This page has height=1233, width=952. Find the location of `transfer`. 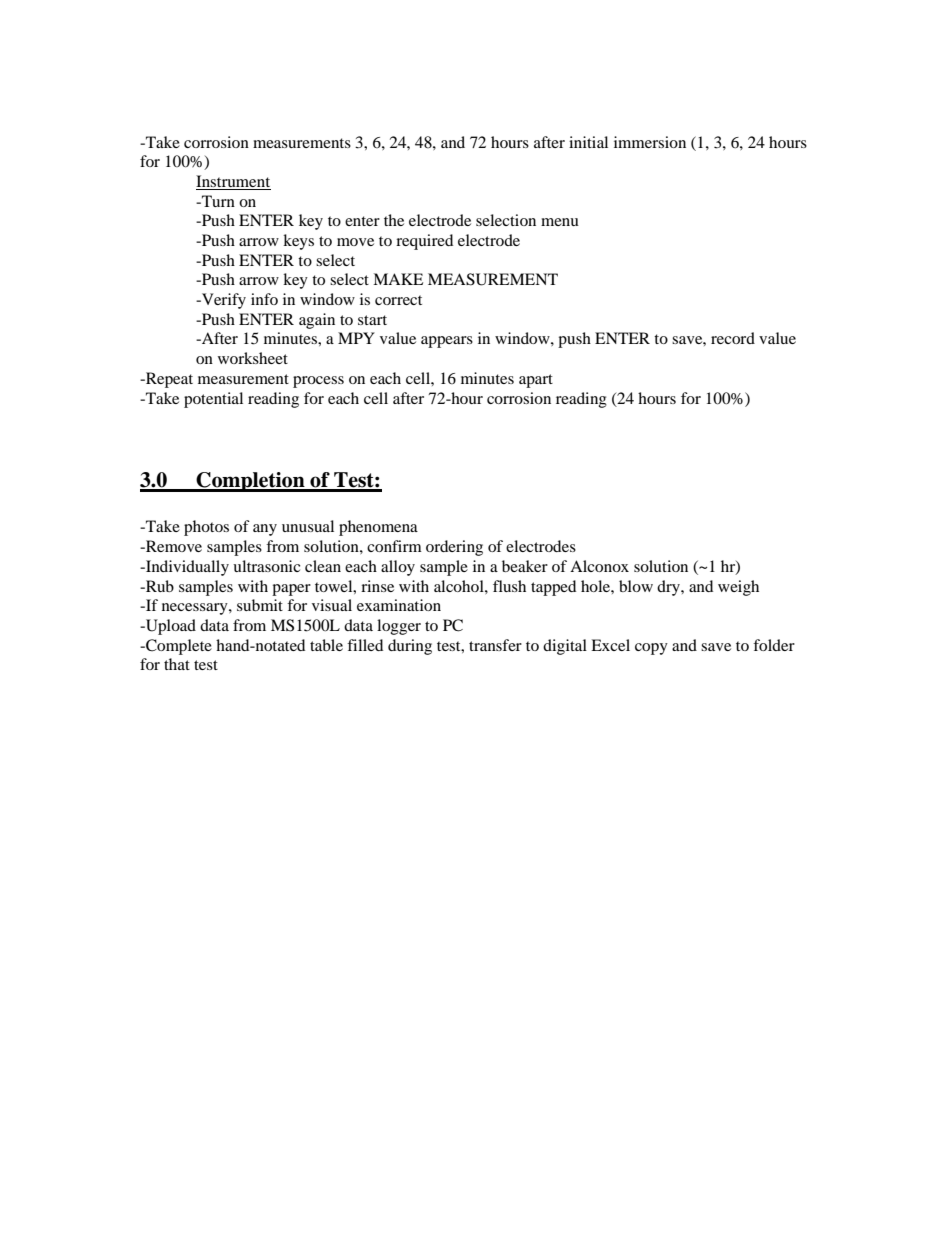

transfer is located at coordinates (495, 645).
